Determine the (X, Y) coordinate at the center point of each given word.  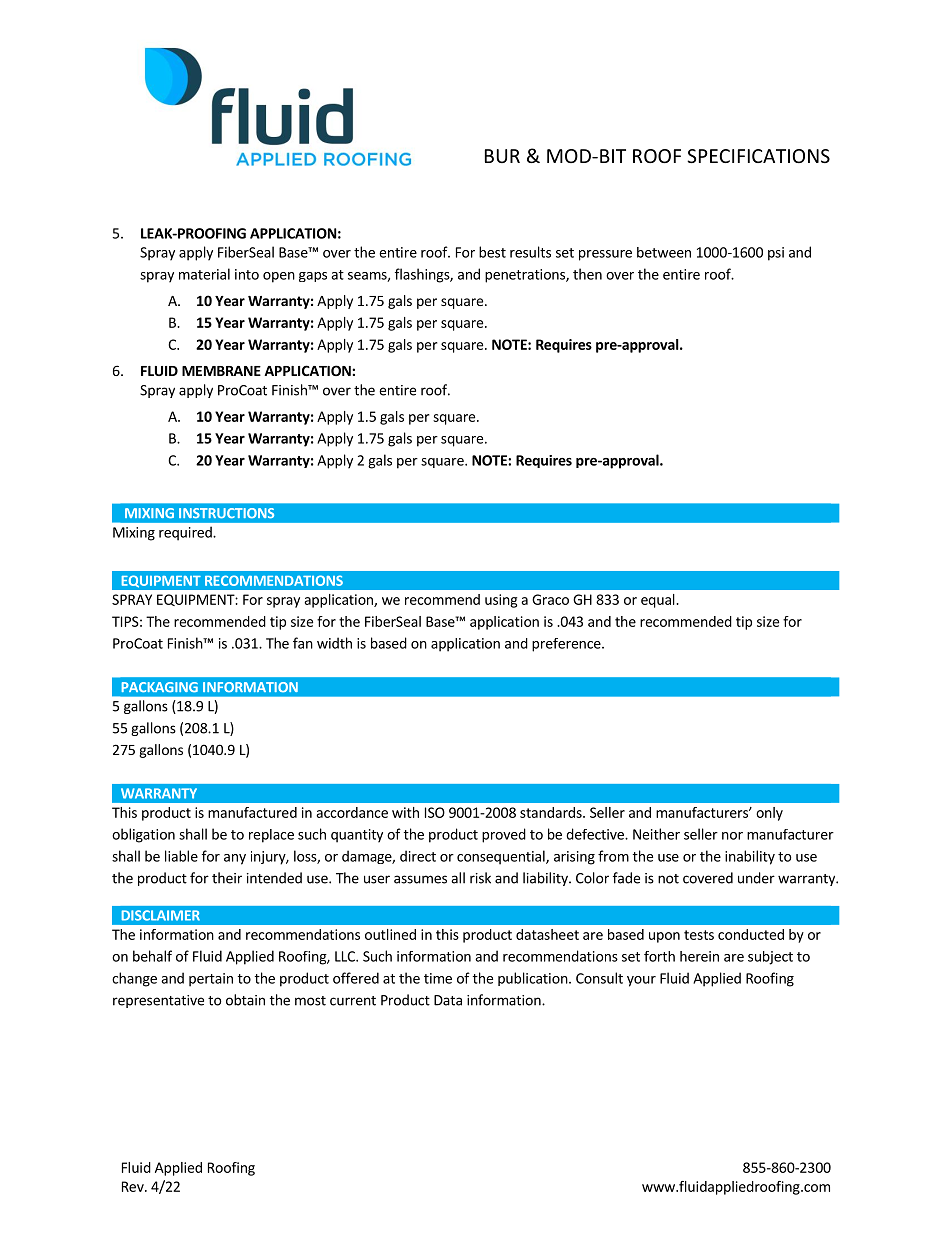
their (227, 878)
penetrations (526, 276)
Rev (134, 1186)
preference (567, 645)
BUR (502, 156)
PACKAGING (160, 687)
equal (659, 601)
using (501, 601)
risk (480, 878)
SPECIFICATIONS (758, 156)
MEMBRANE (221, 371)
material (204, 274)
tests (699, 935)
